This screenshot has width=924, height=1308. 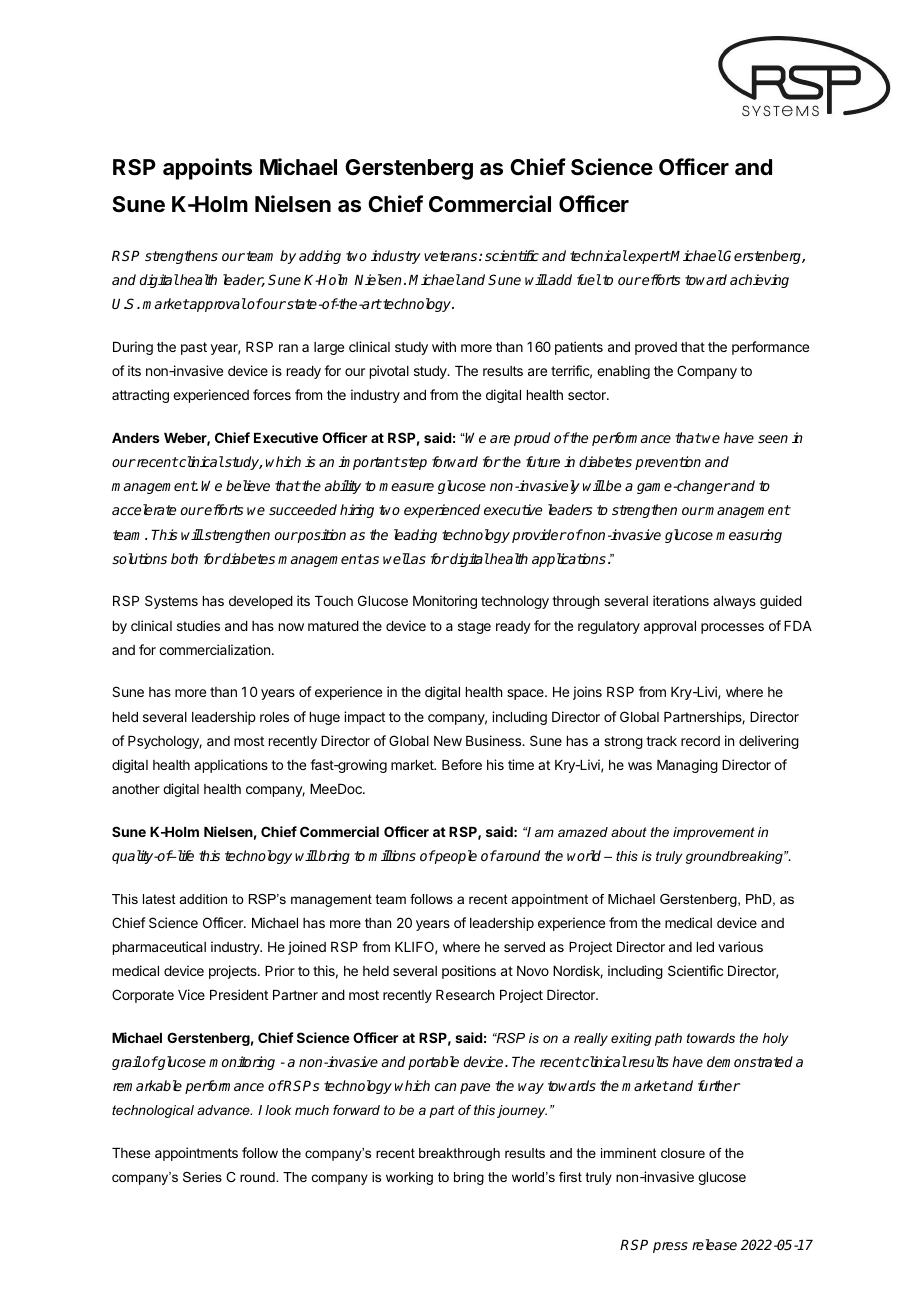 I want to click on appoints, so click(x=207, y=169).
